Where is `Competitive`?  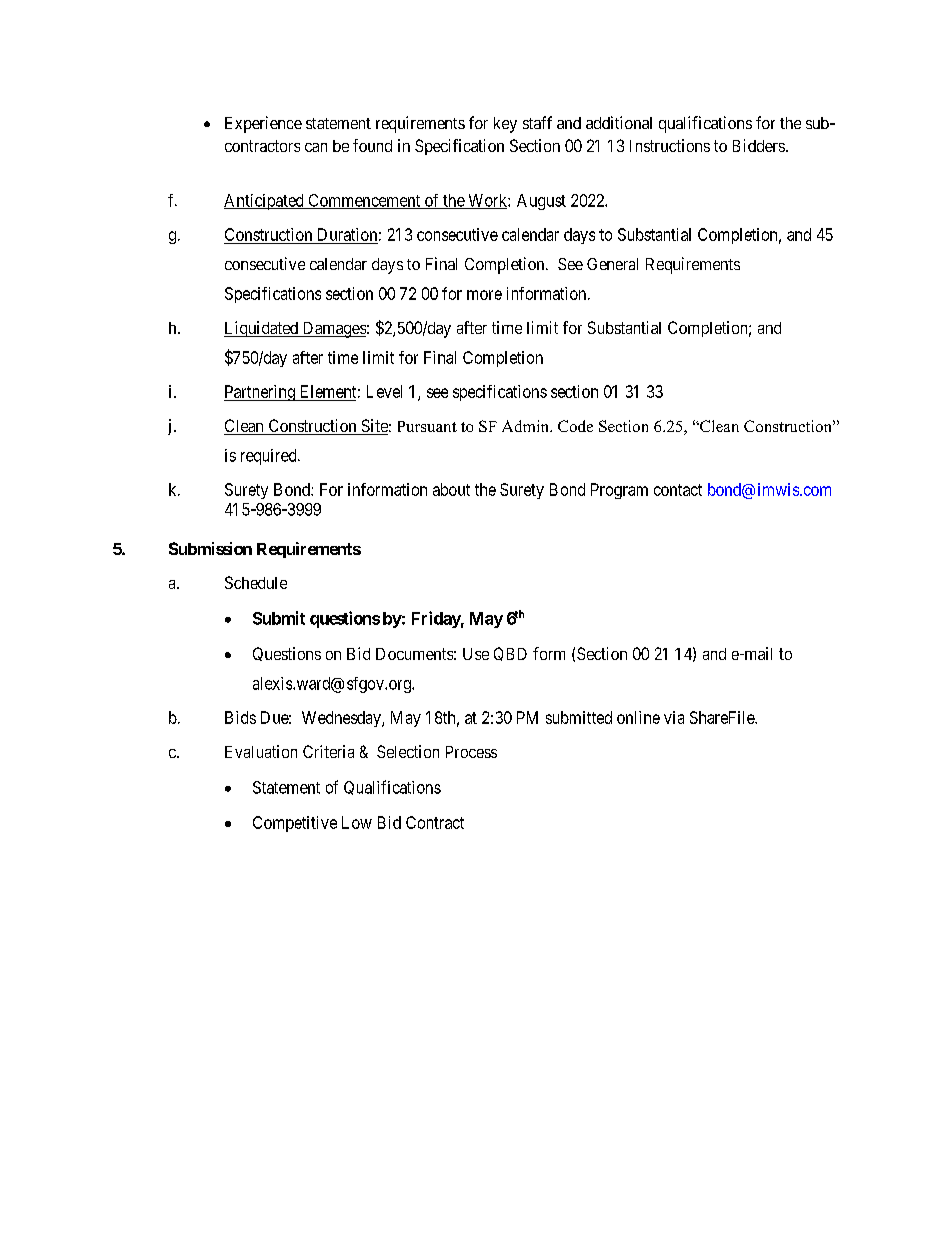
Competitive is located at coordinates (295, 824).
